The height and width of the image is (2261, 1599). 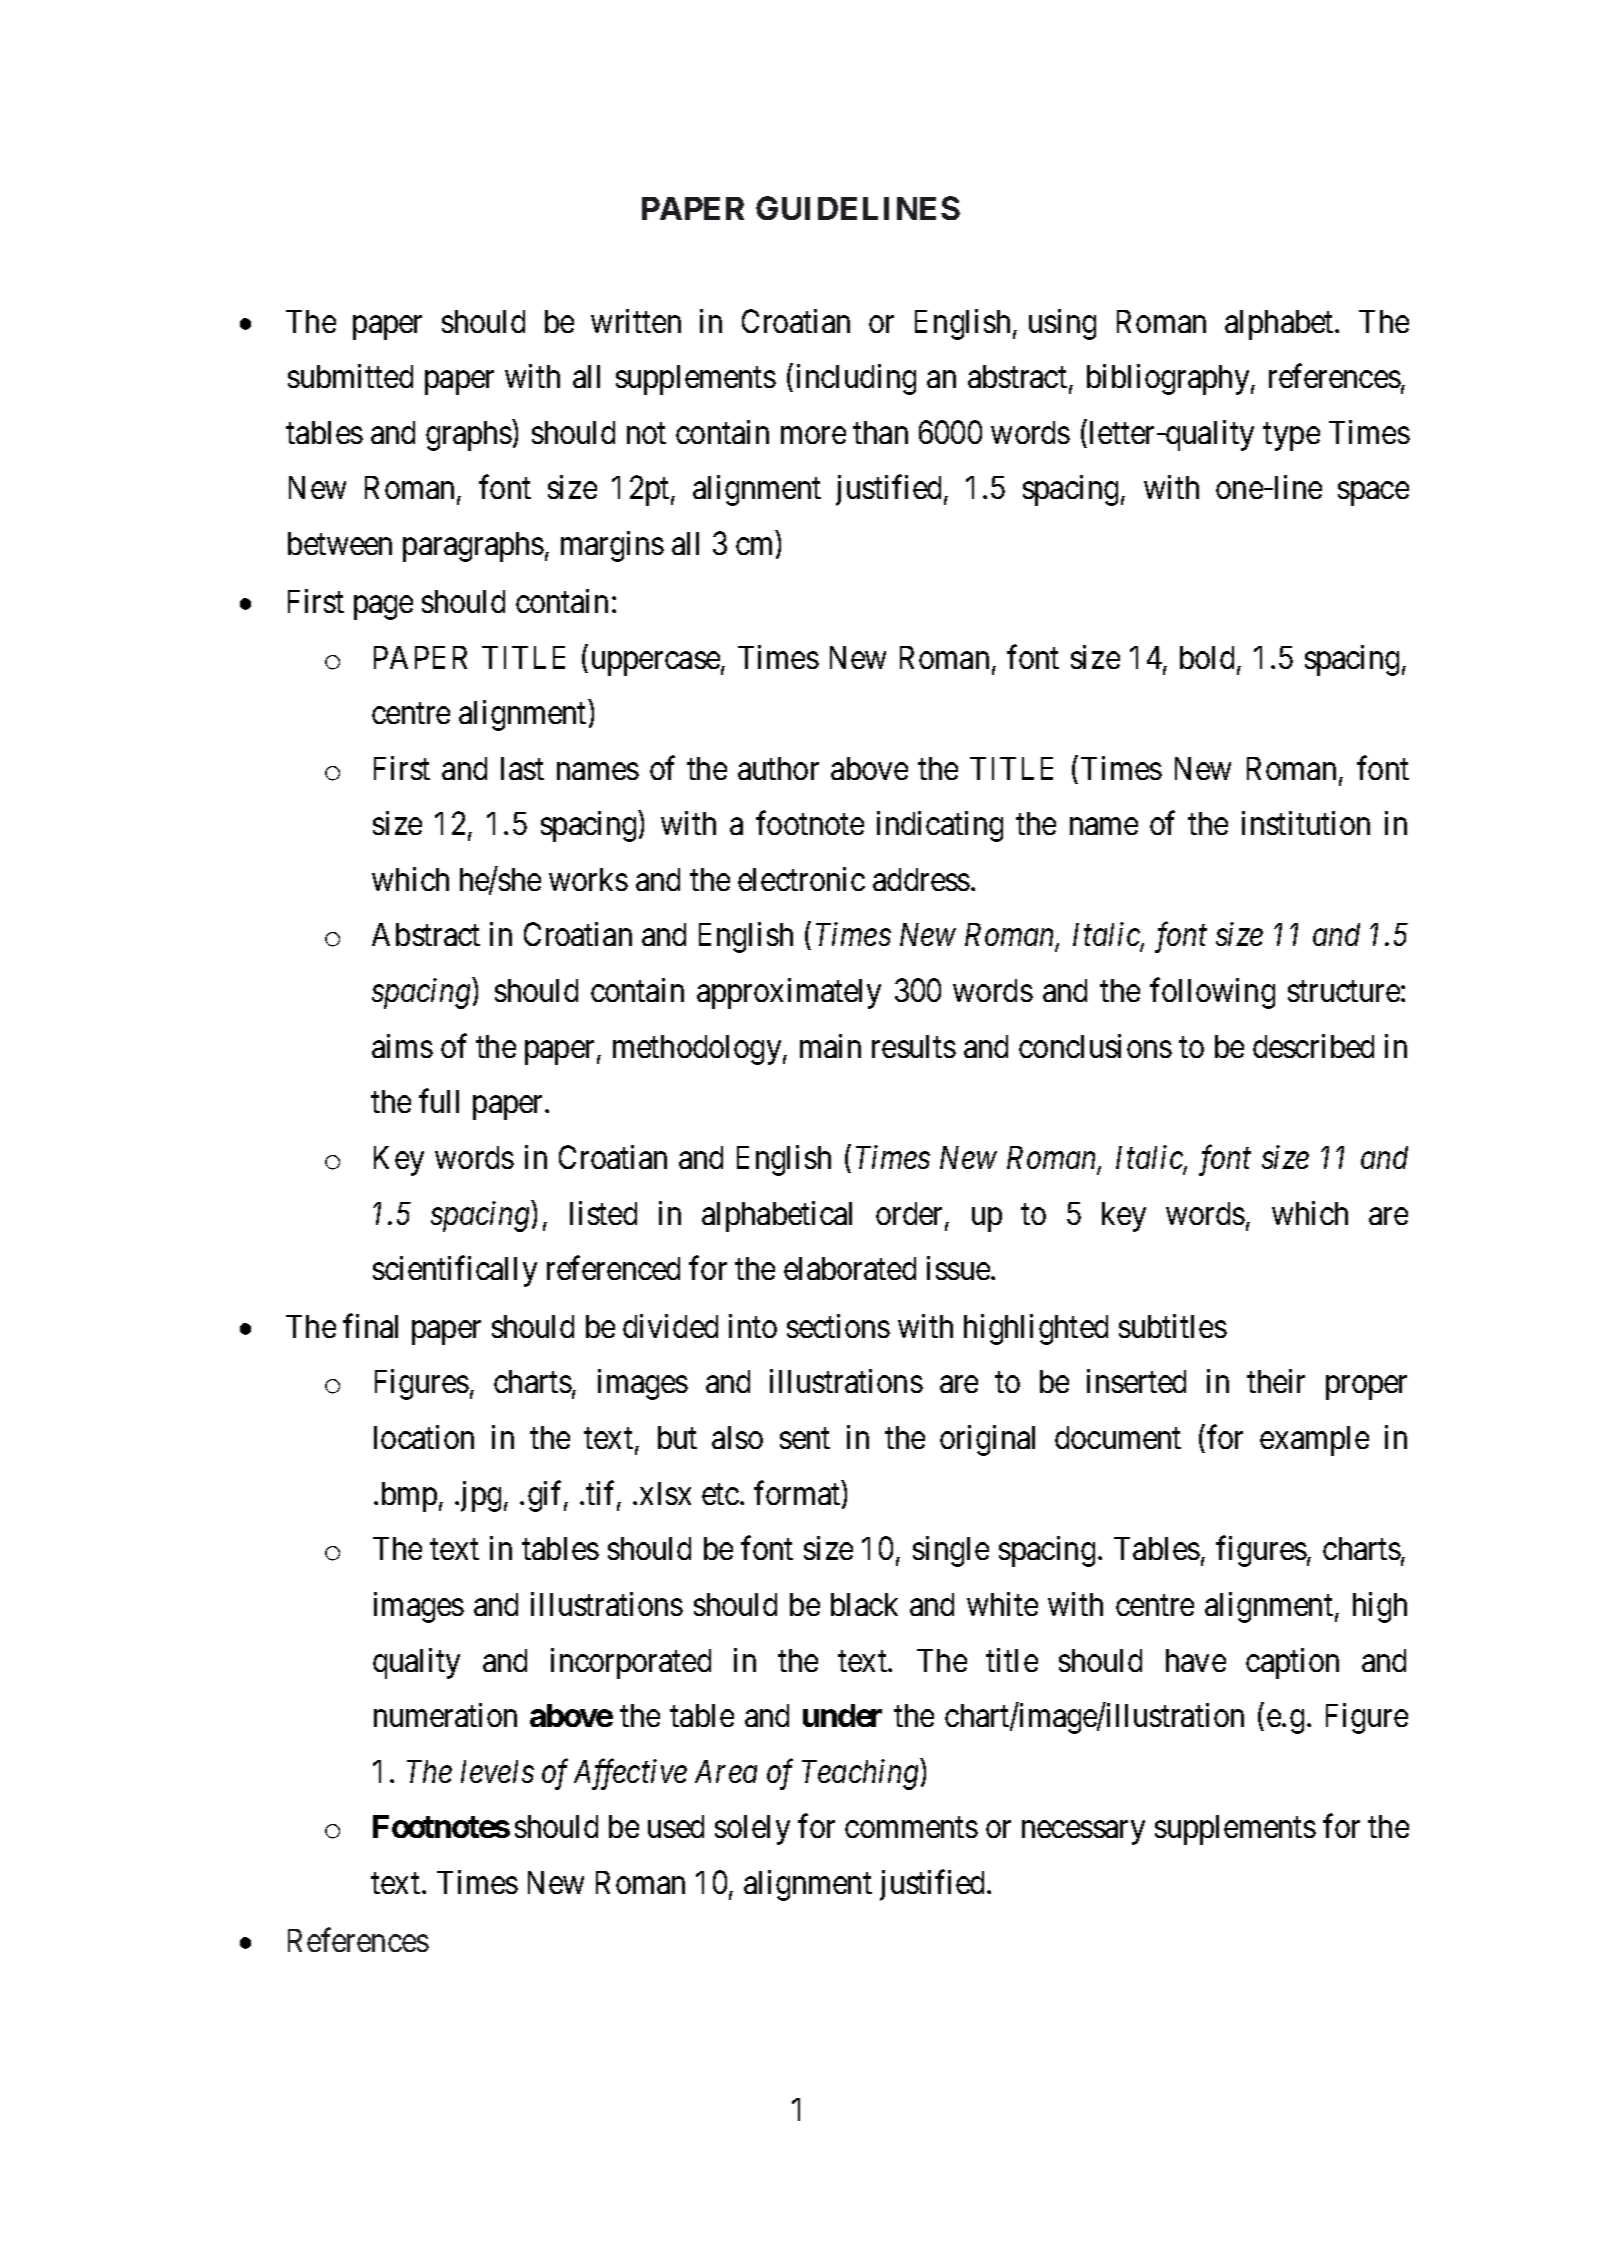 I want to click on bold, so click(x=1209, y=659).
